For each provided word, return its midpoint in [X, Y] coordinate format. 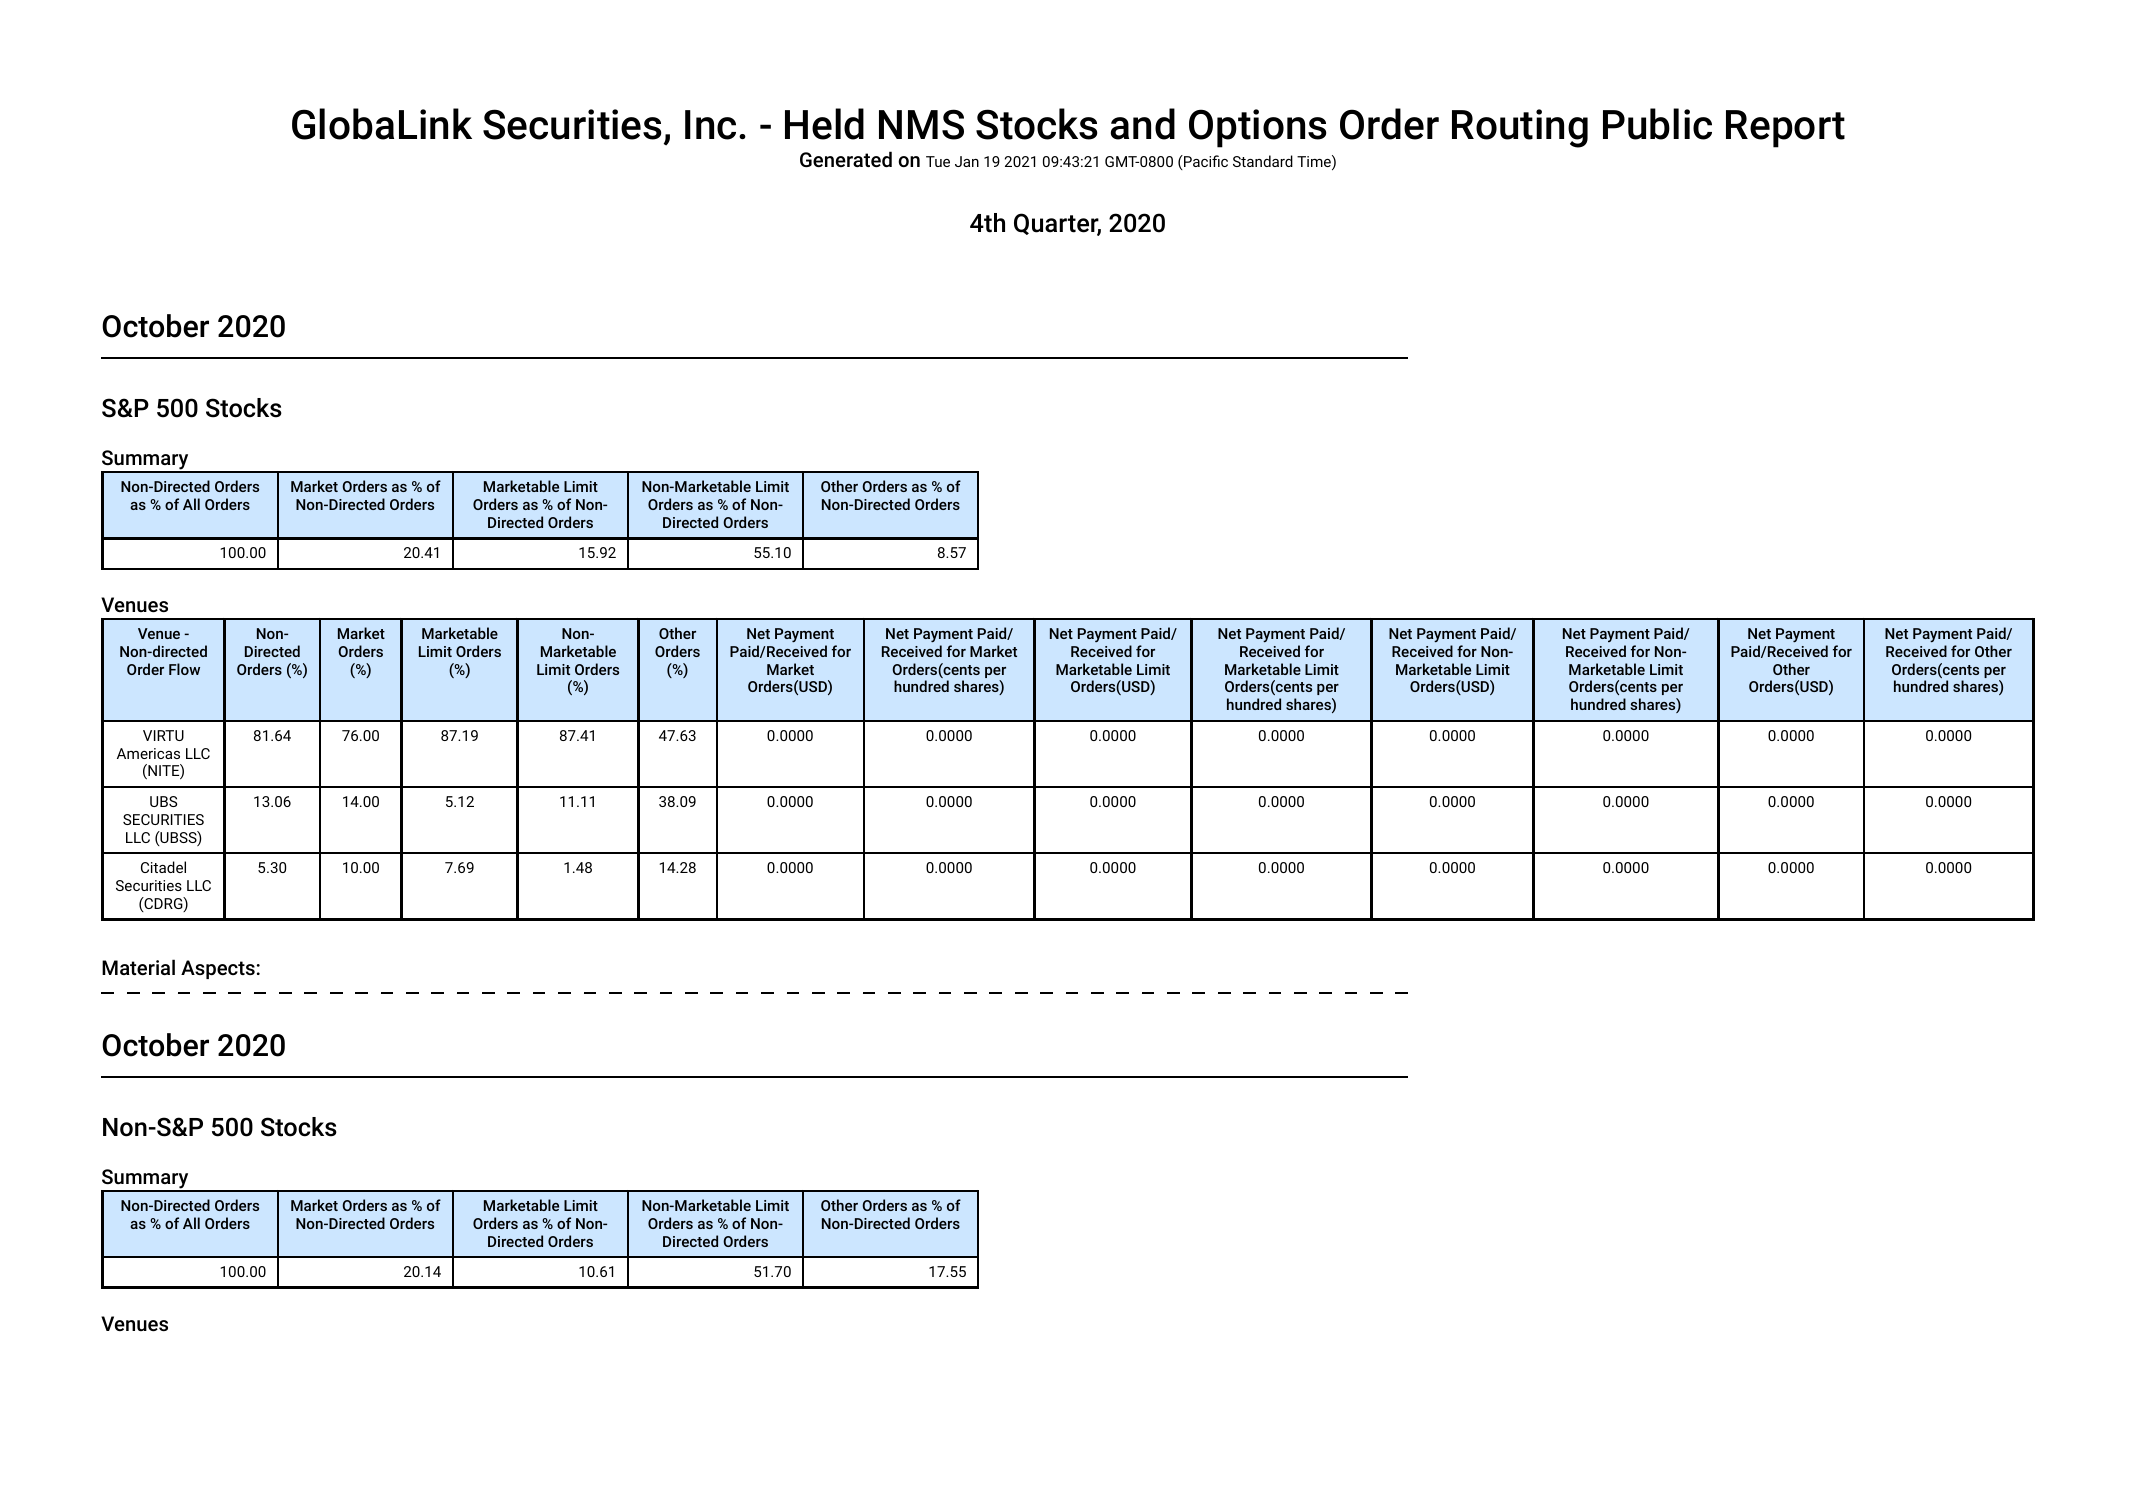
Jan [967, 161]
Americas [148, 753]
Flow [184, 669]
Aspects [218, 969]
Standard [1263, 161]
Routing [1520, 128]
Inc [710, 125]
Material [138, 967]
